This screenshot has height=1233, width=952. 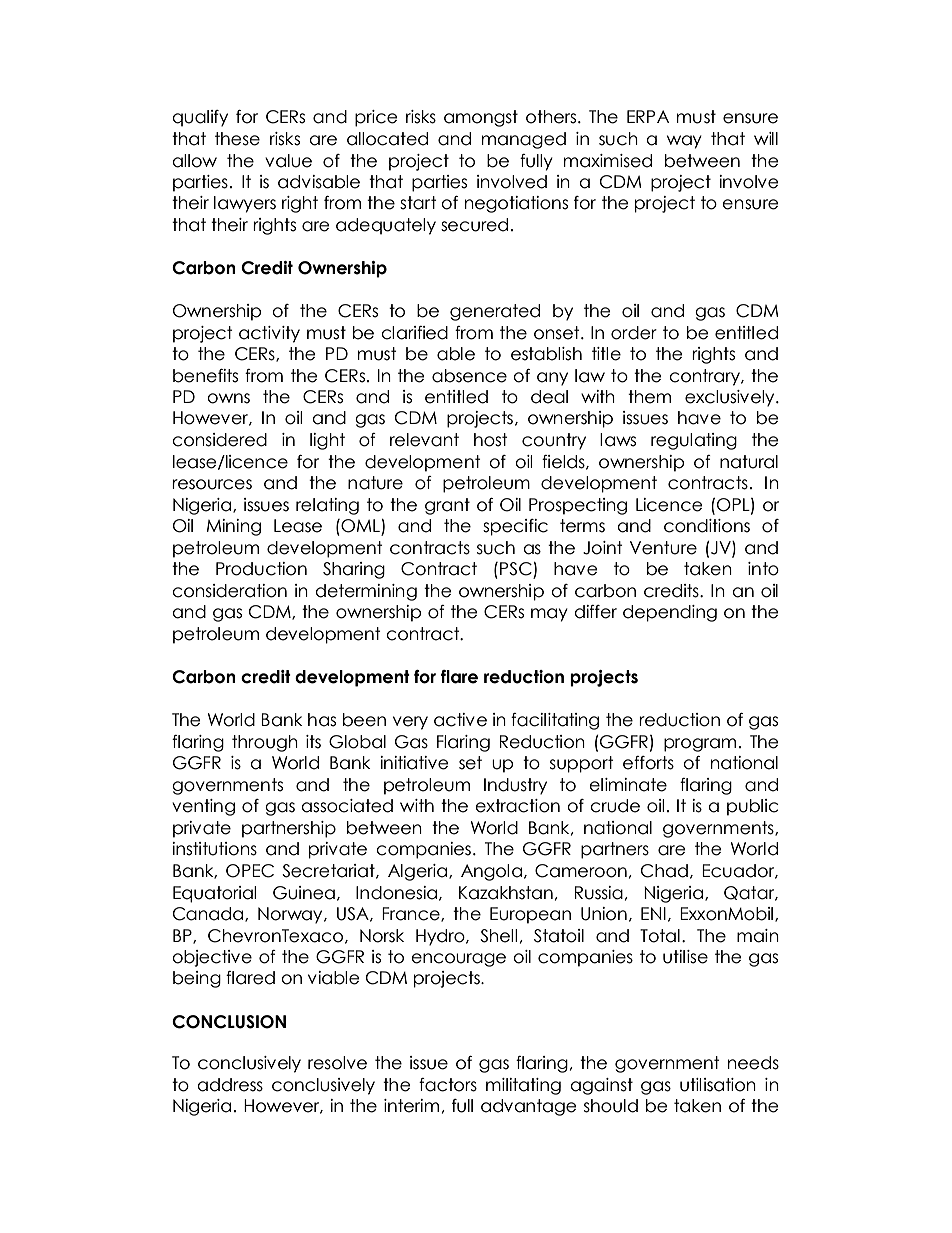 What do you see at coordinates (481, 118) in the screenshot?
I see `amongst` at bounding box center [481, 118].
